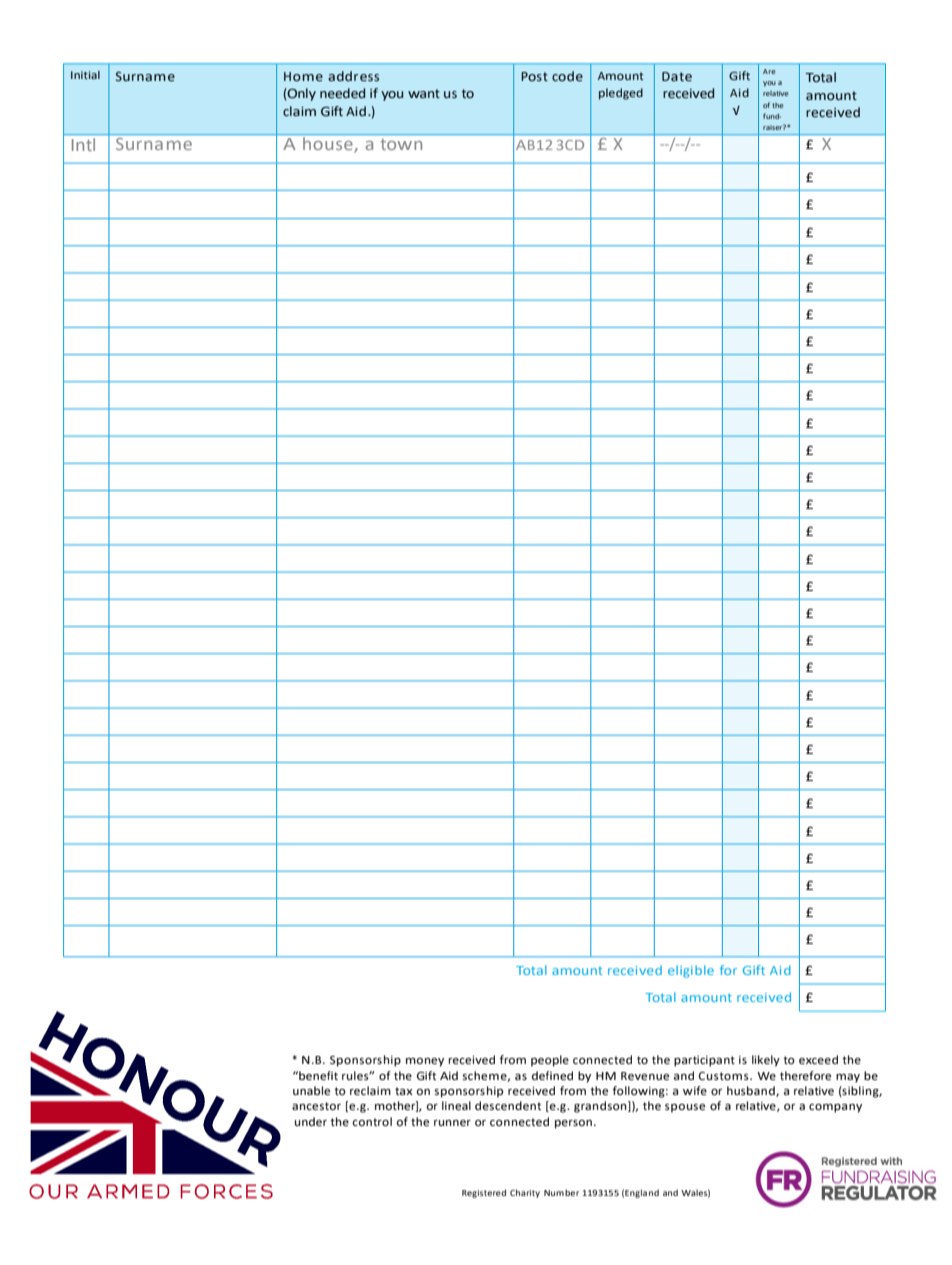 The height and width of the screenshot is (1265, 952). Describe the element at coordinates (691, 971) in the screenshot. I see `eligible` at that location.
